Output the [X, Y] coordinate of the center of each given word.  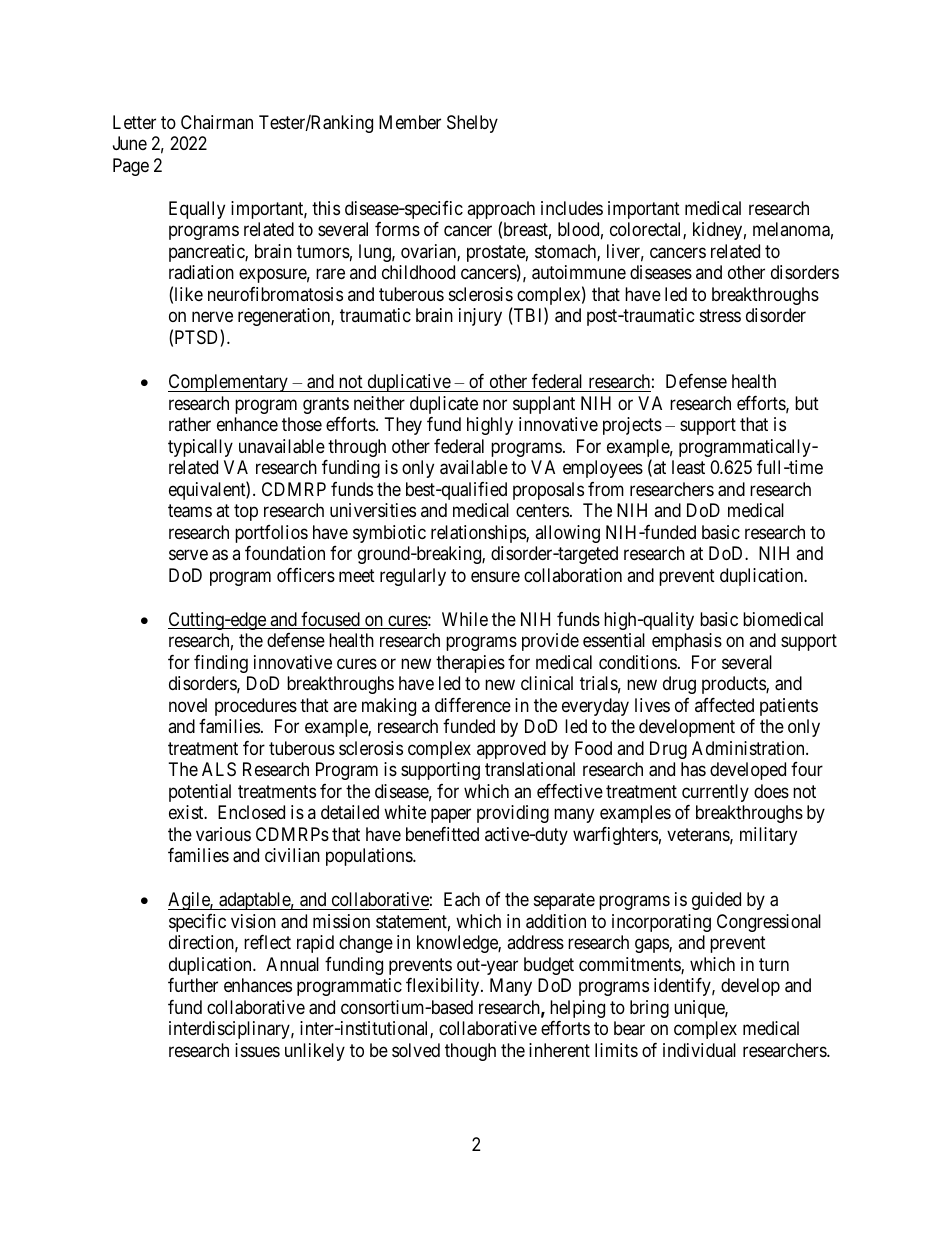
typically [200, 448]
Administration [749, 748]
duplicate [444, 405]
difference [473, 705]
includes [572, 208]
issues [257, 1050]
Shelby [472, 124]
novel [188, 705]
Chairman [217, 122]
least [688, 467]
